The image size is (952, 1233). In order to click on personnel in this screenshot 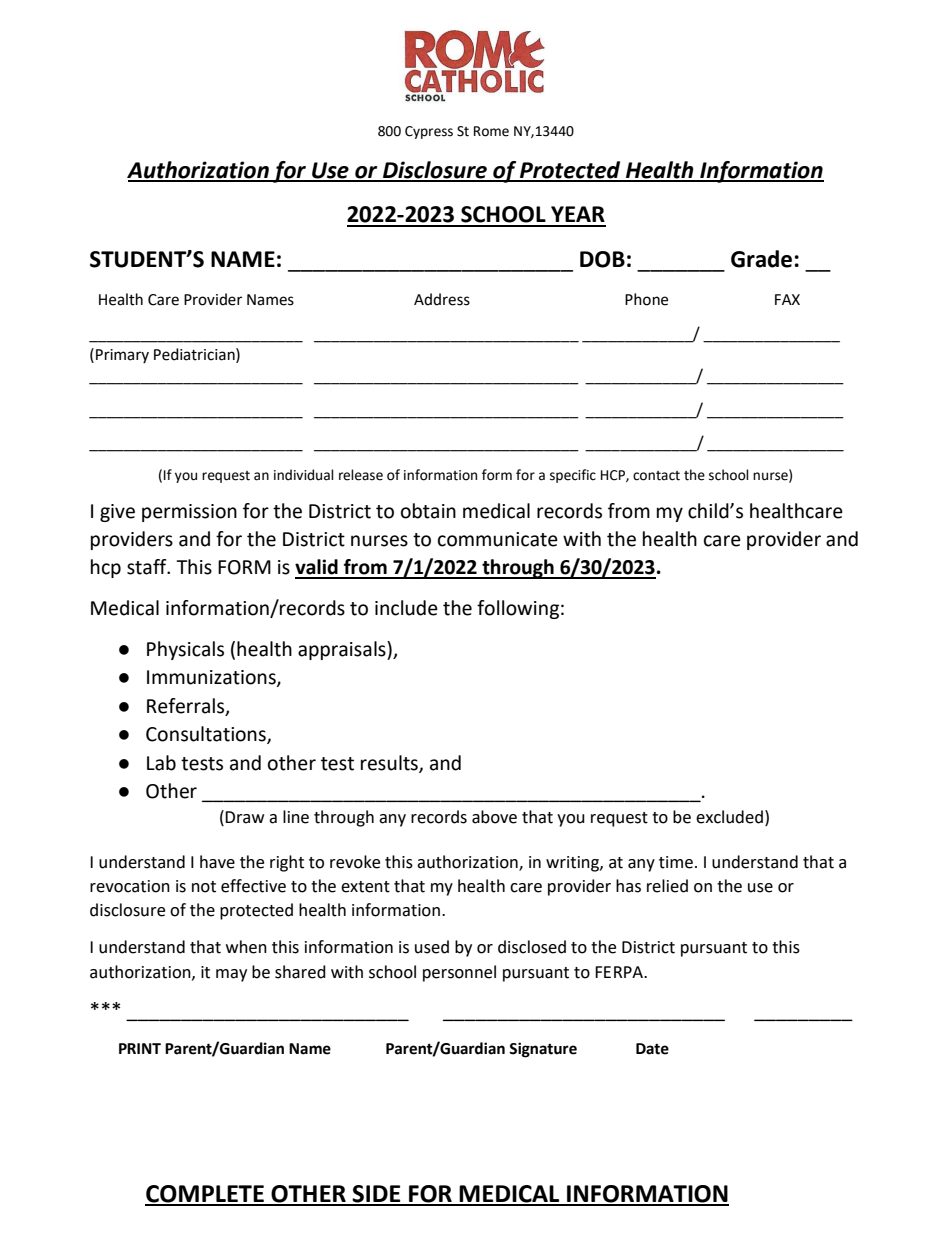, I will do `click(459, 973)`.
